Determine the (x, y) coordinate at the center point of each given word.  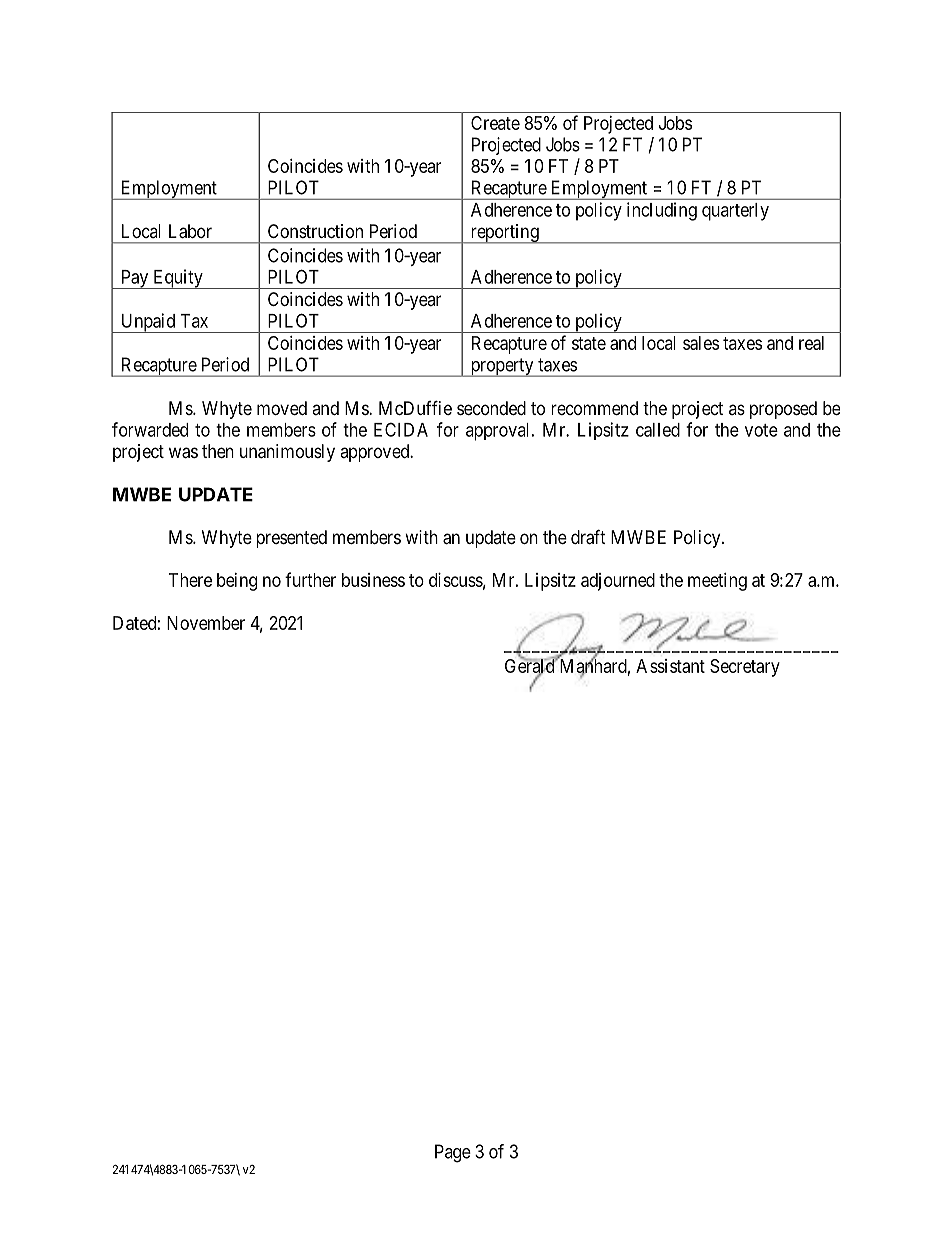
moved (282, 408)
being (237, 582)
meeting (717, 582)
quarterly (735, 212)
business (373, 580)
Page (453, 1153)
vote (761, 430)
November (206, 623)
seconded (491, 408)
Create (495, 123)
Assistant (670, 666)
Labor (190, 231)
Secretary (745, 668)
